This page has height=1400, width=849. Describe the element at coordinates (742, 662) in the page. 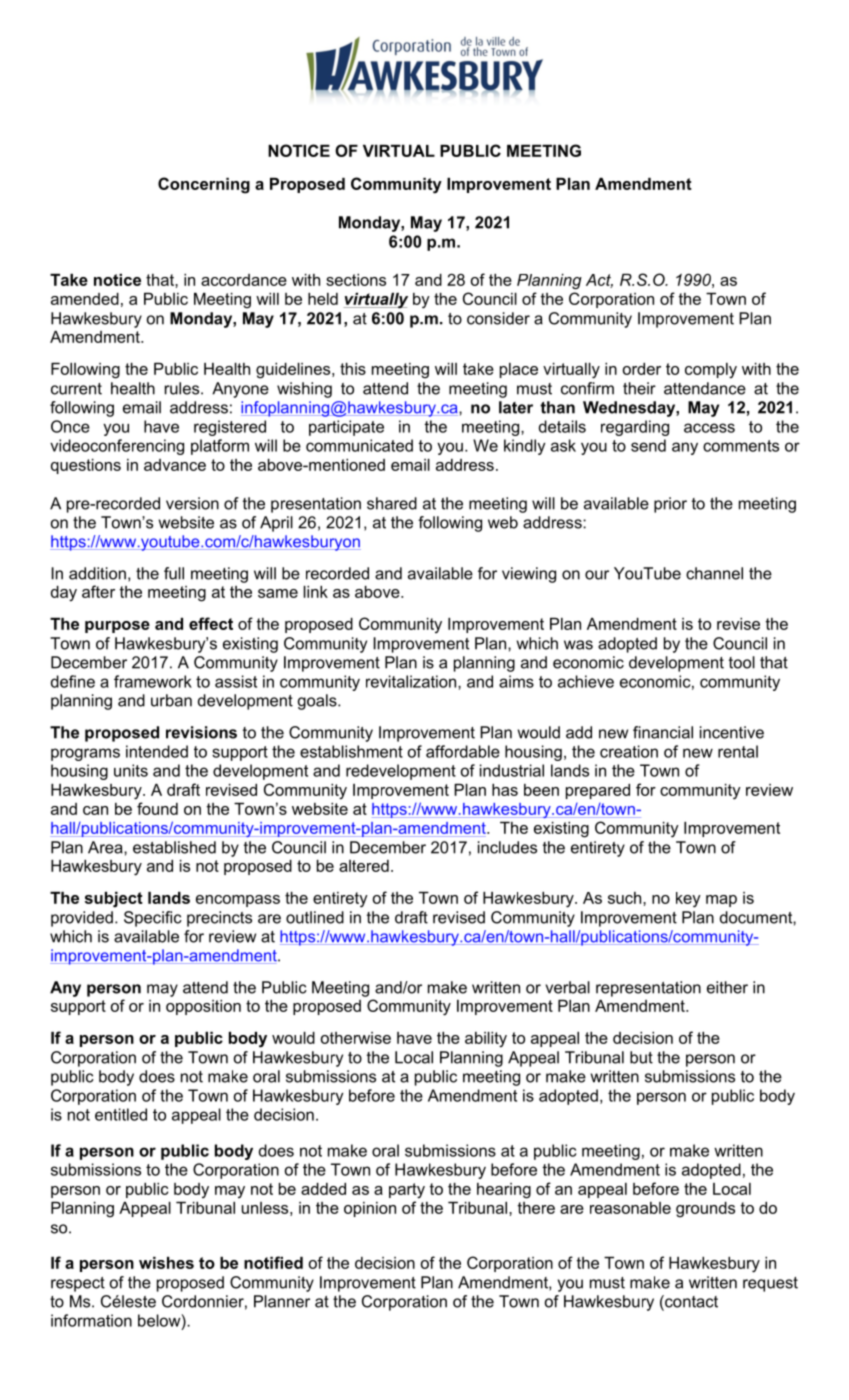

I see `tool` at that location.
